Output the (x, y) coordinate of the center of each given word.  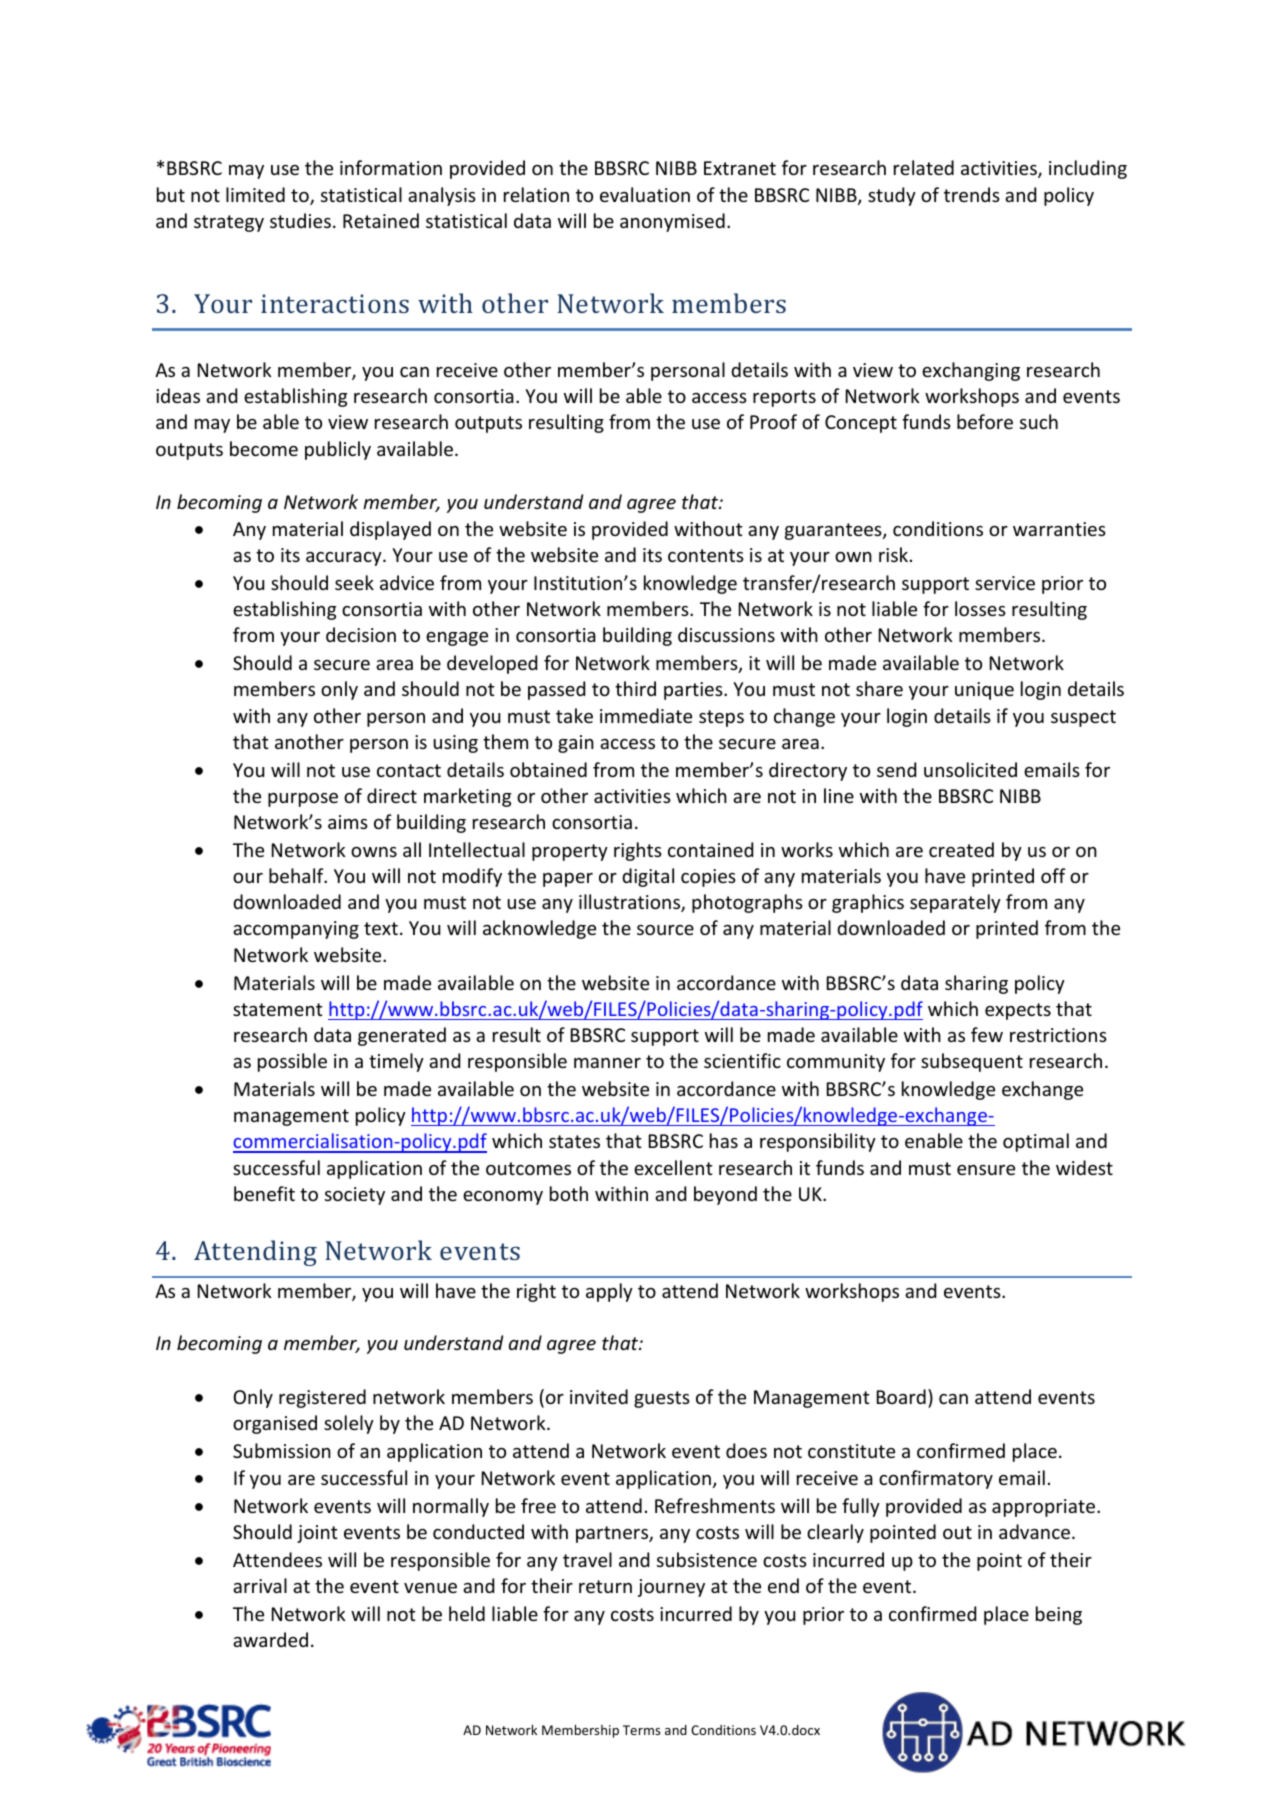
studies (300, 220)
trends (972, 194)
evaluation (645, 194)
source (665, 930)
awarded (270, 1639)
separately (955, 903)
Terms (641, 1730)
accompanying (296, 930)
